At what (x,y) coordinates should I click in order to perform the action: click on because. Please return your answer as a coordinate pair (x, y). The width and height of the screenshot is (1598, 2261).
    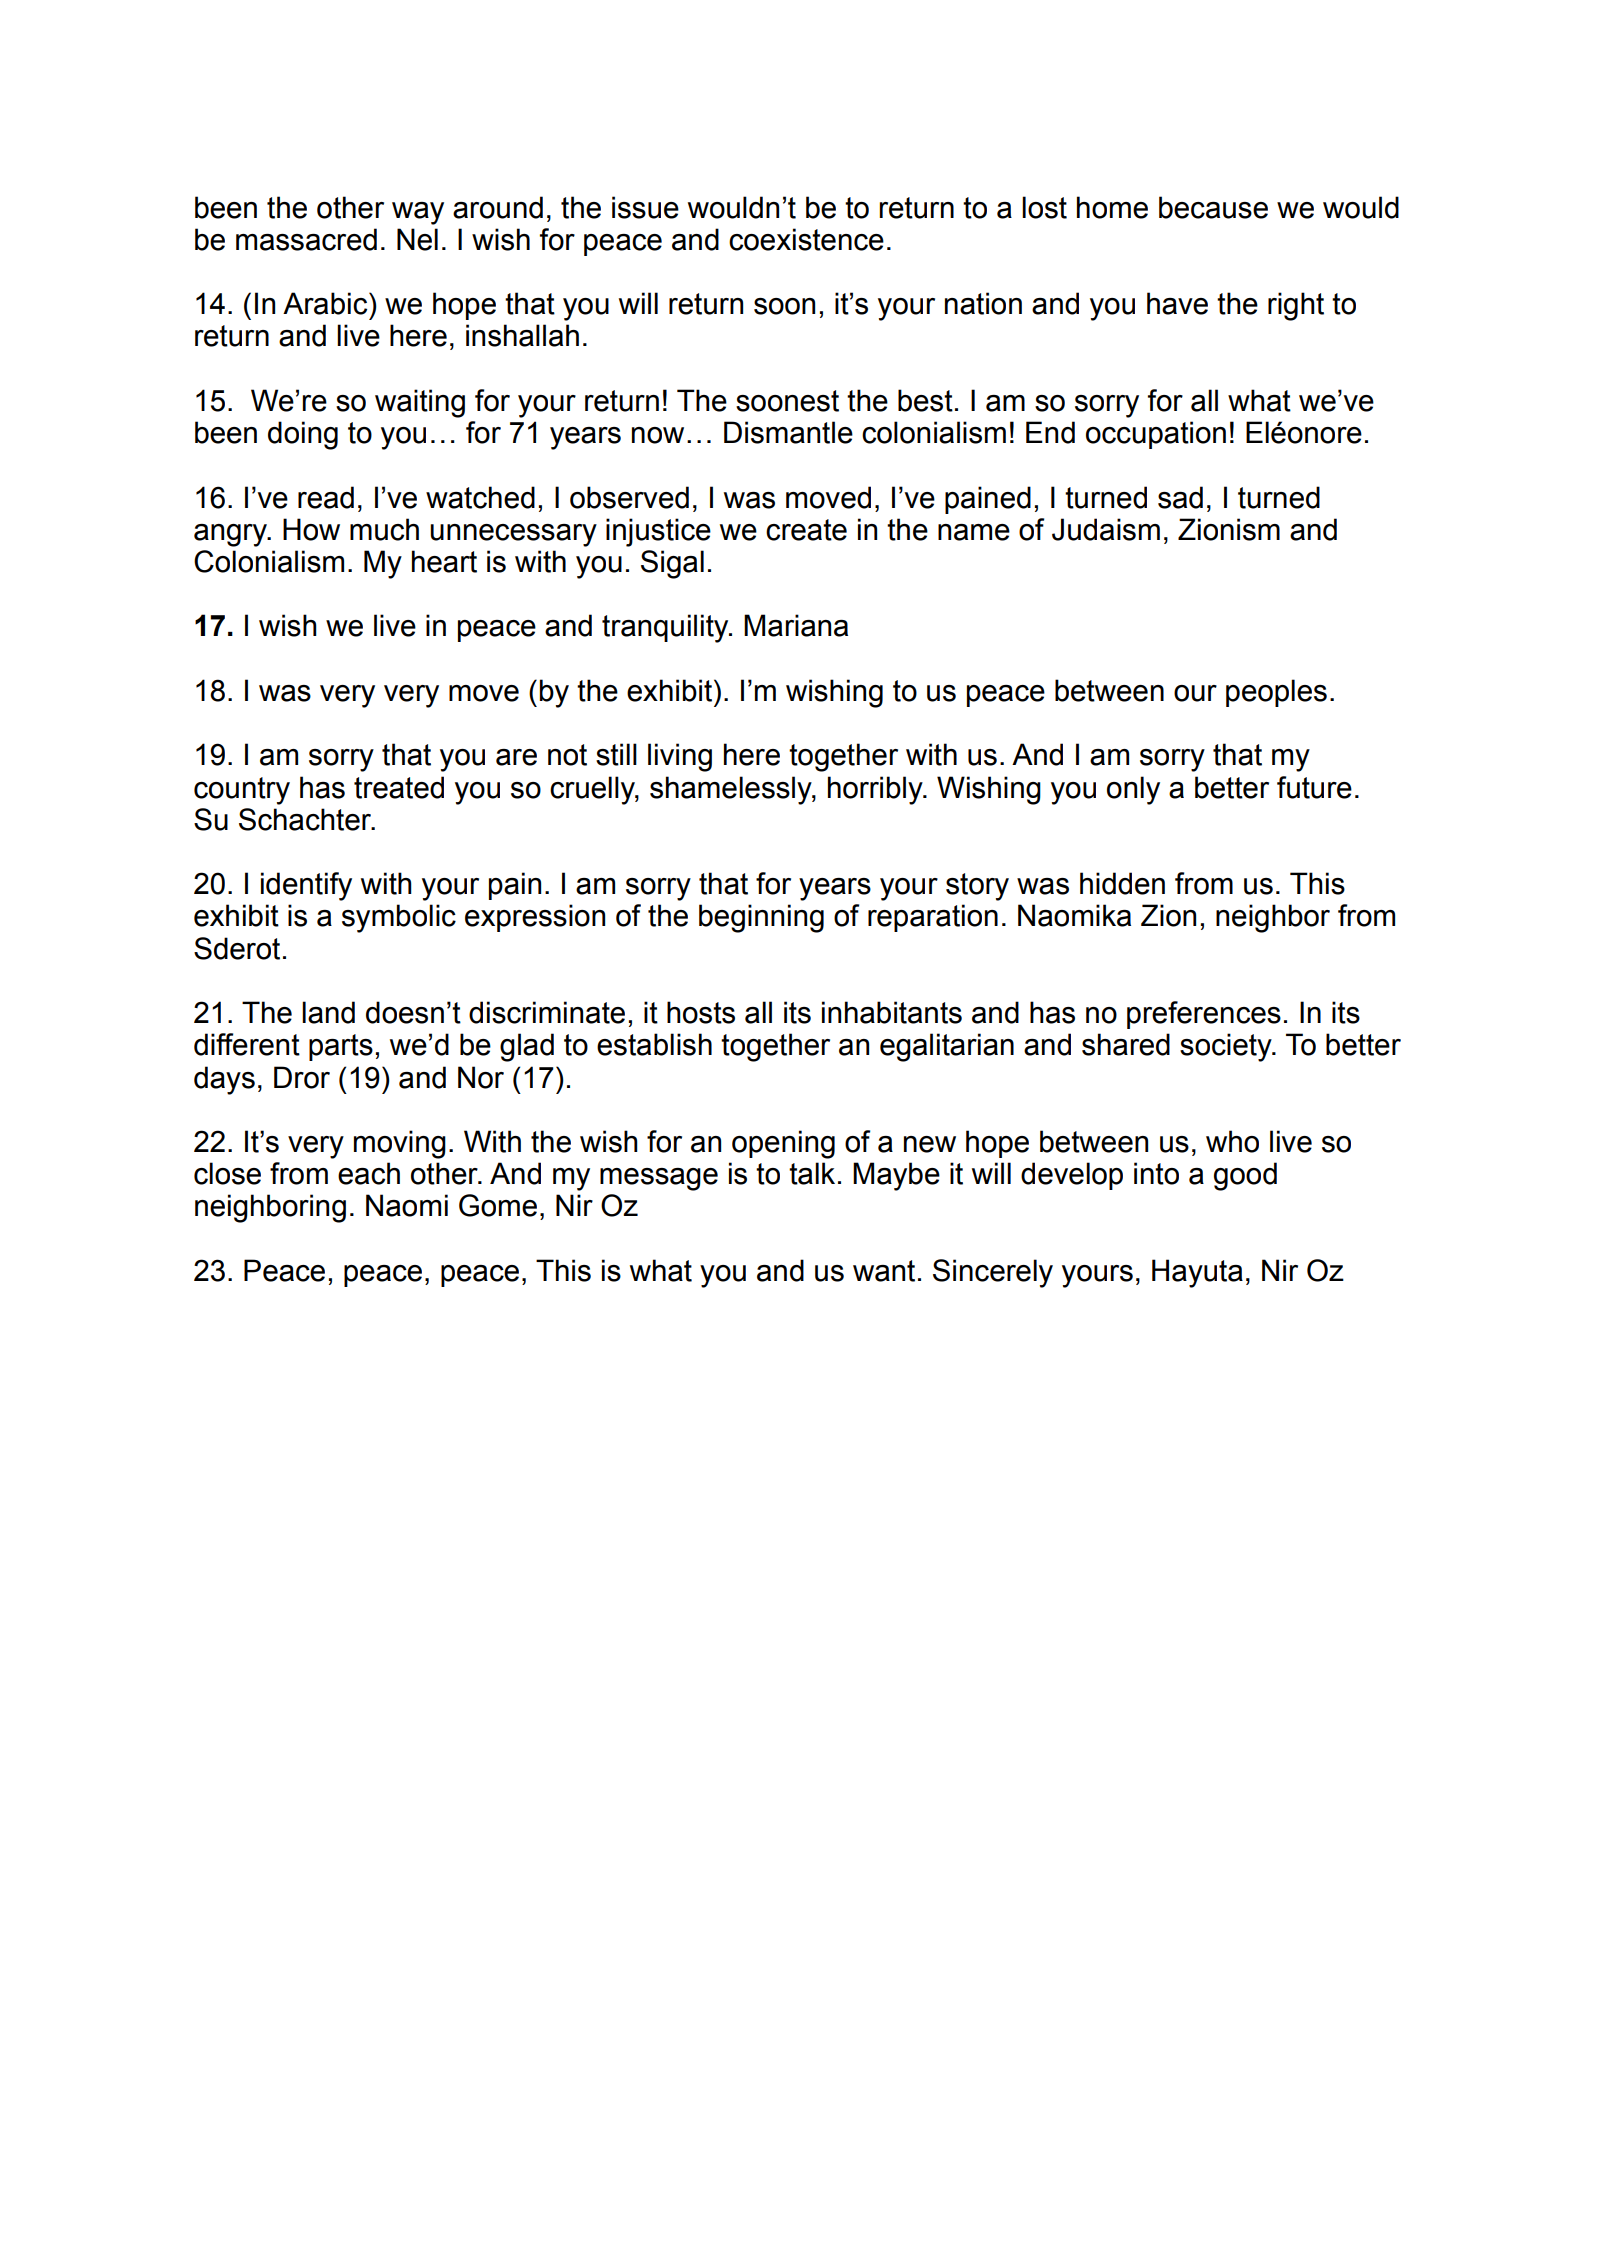
    Looking at the image, I should click on (1213, 207).
